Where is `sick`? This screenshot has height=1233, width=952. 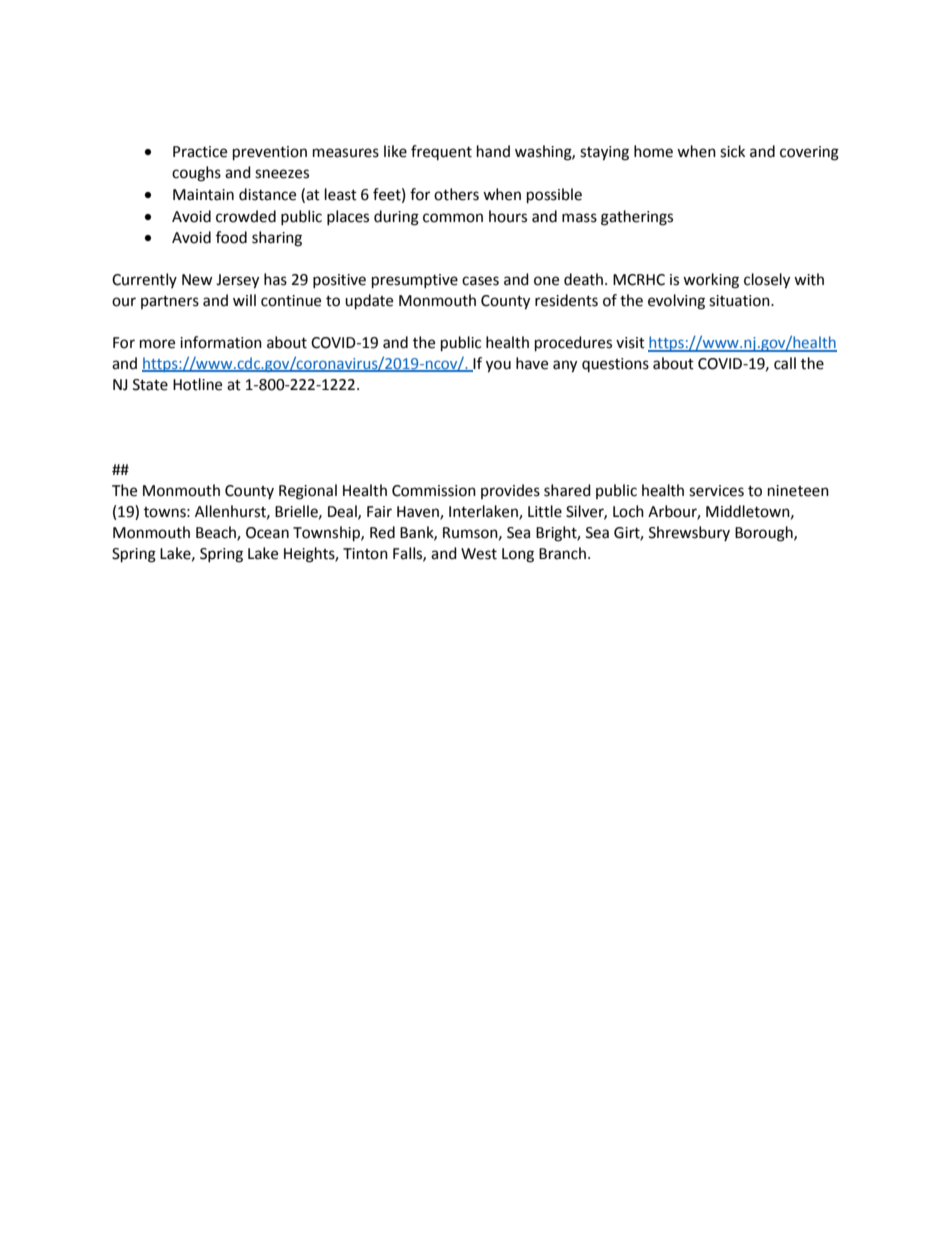
sick is located at coordinates (732, 151).
